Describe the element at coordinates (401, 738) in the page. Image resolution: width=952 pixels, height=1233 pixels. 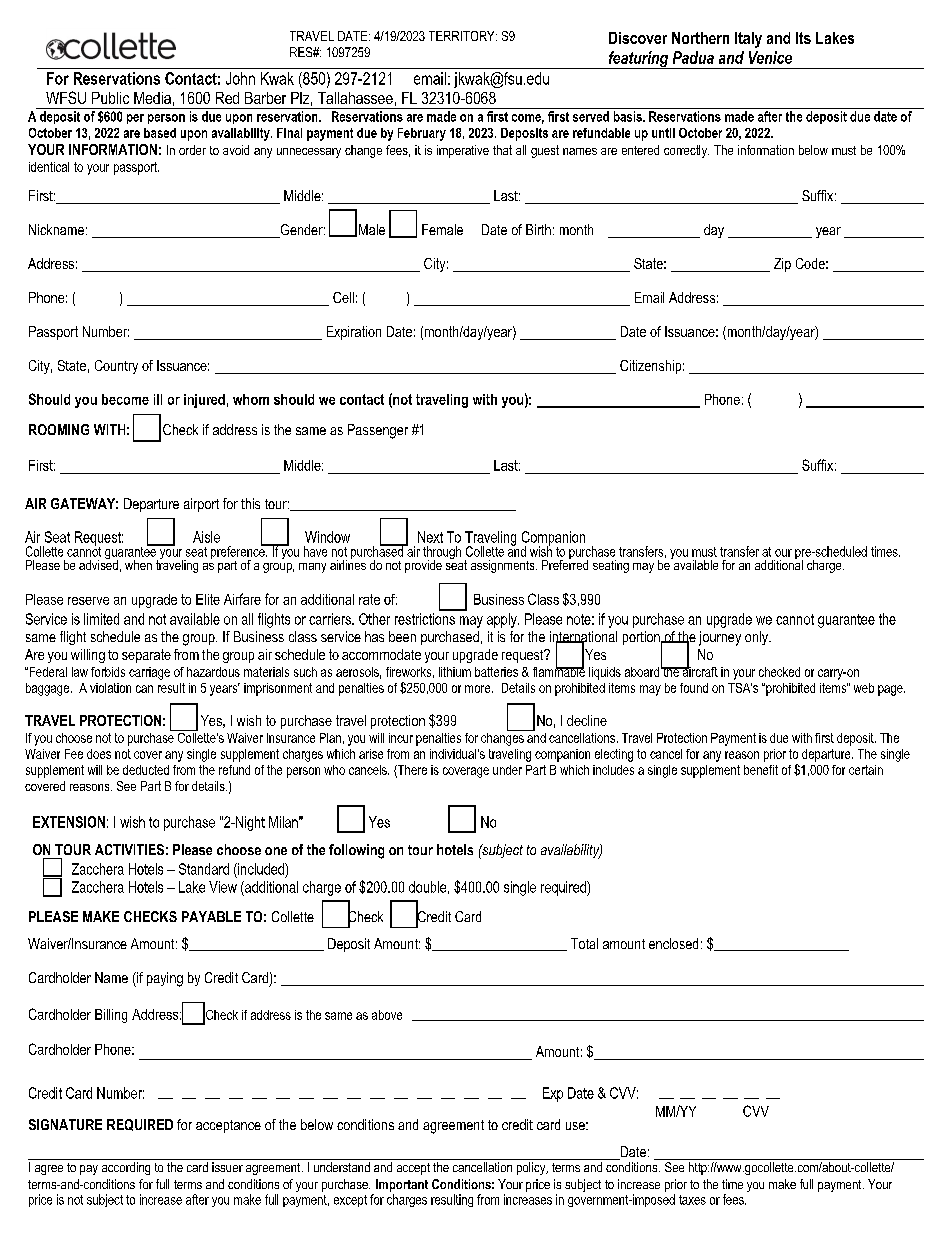
I see `incur` at that location.
